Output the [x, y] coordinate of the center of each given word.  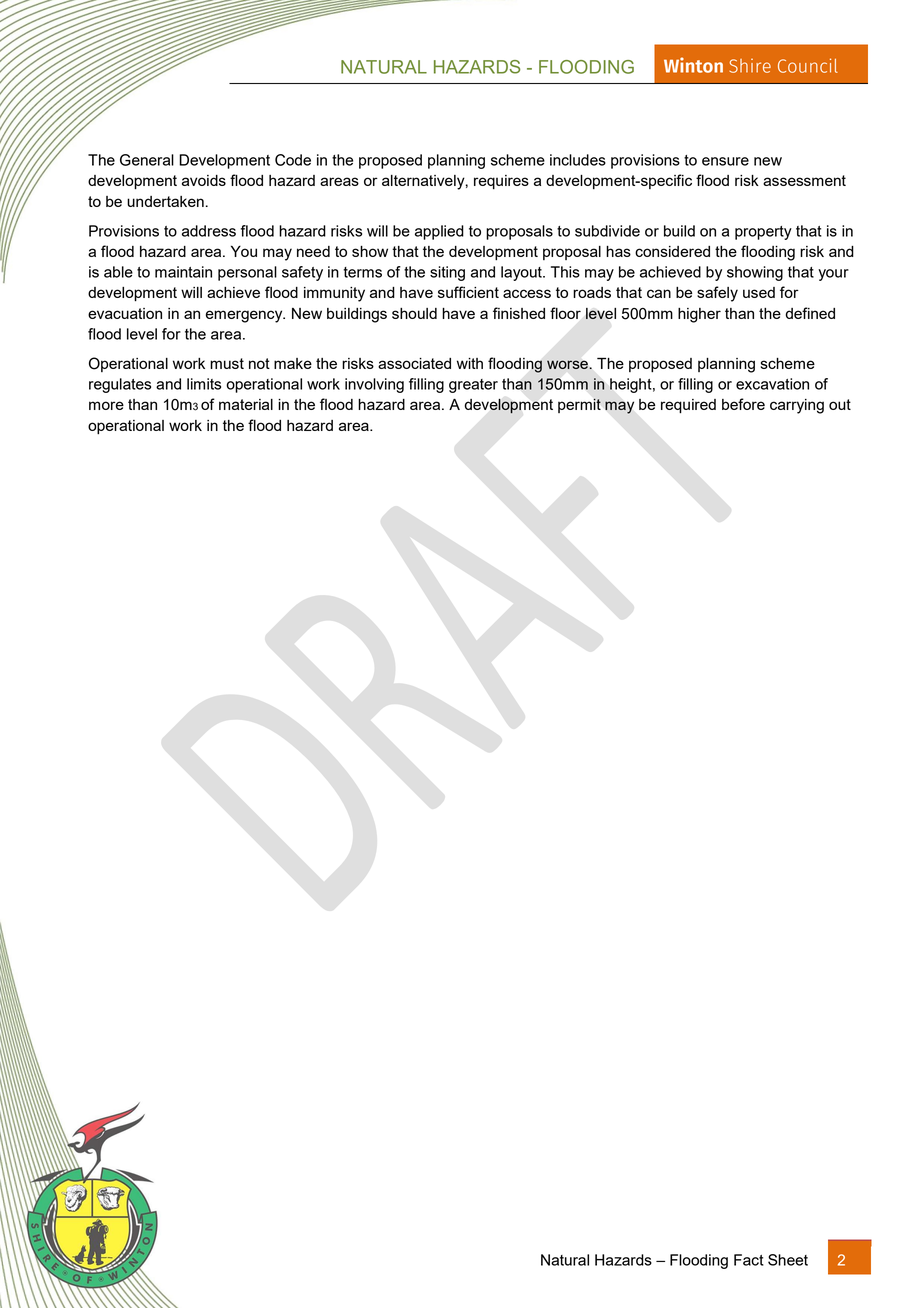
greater [473, 386]
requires [501, 182]
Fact [749, 1260]
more [106, 405]
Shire [750, 66]
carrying [797, 406]
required [688, 406]
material [246, 404]
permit [579, 405]
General [147, 160]
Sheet [788, 1260]
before [743, 404]
